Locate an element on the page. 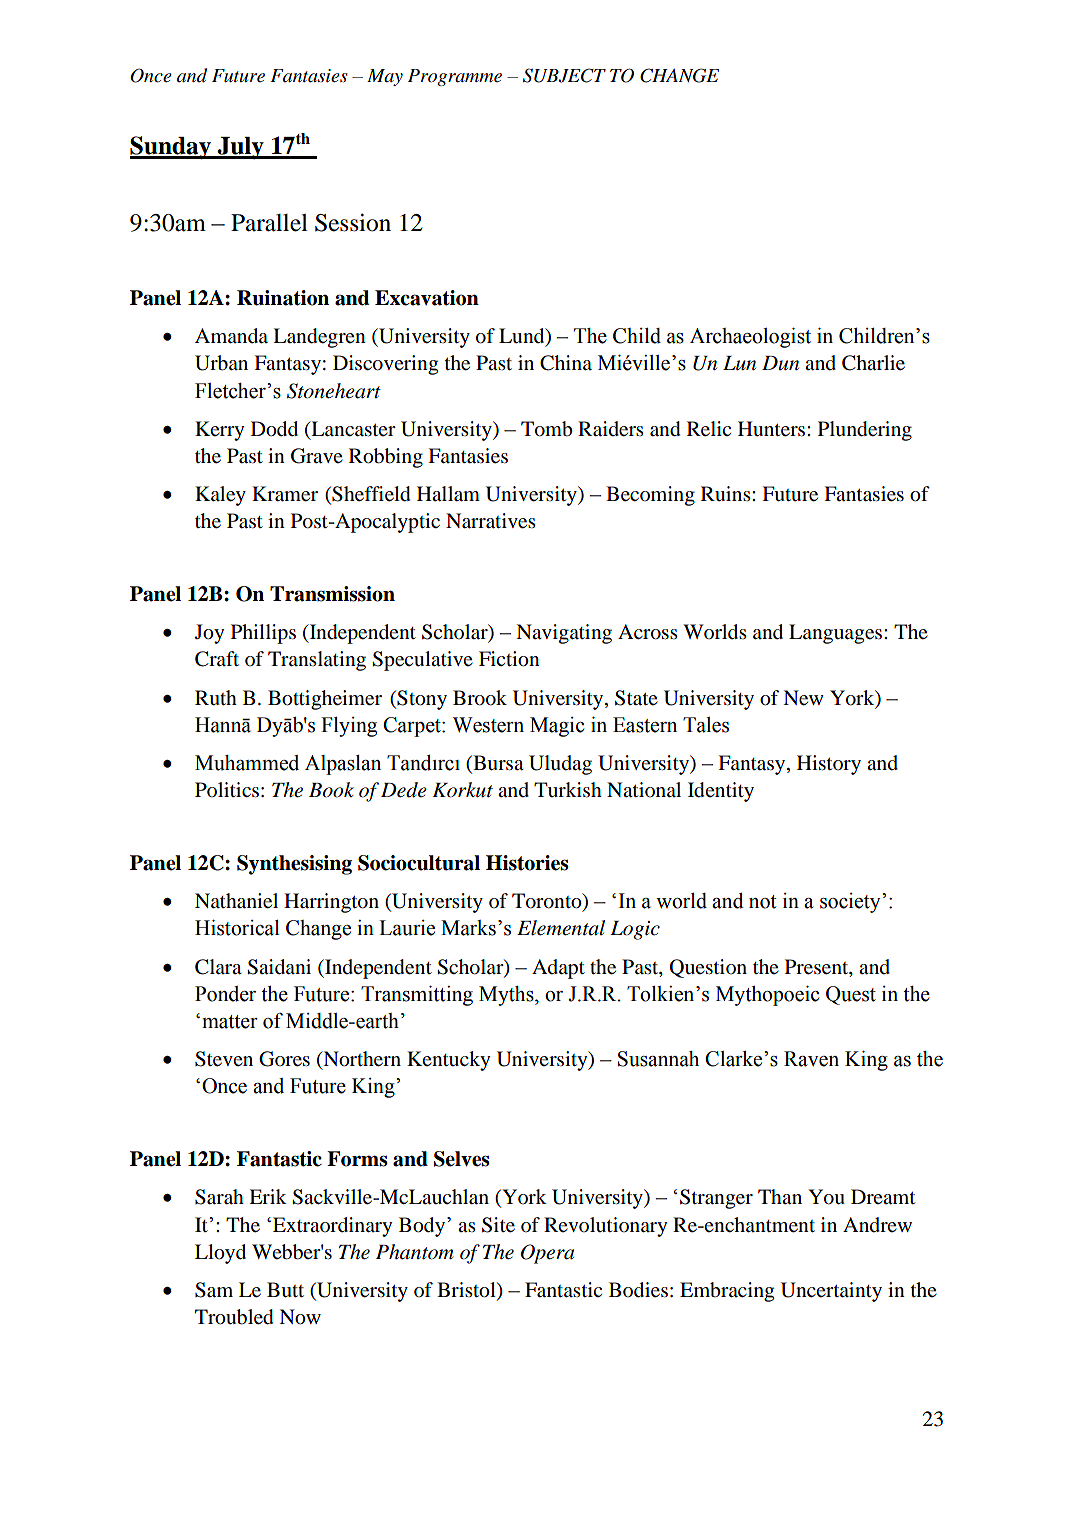  Steven is located at coordinates (224, 1059).
